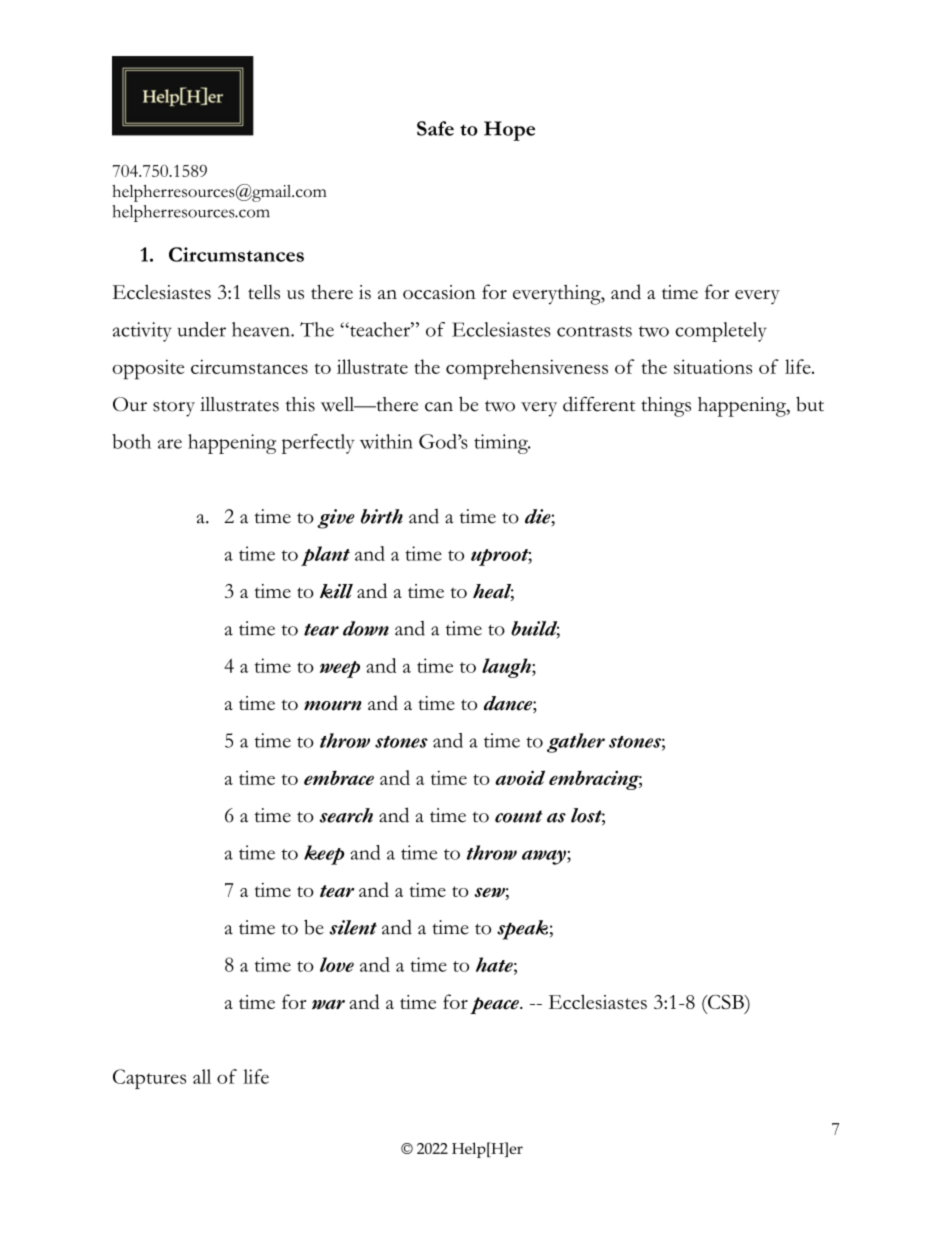 The width and height of the screenshot is (952, 1233). I want to click on gather, so click(576, 743).
